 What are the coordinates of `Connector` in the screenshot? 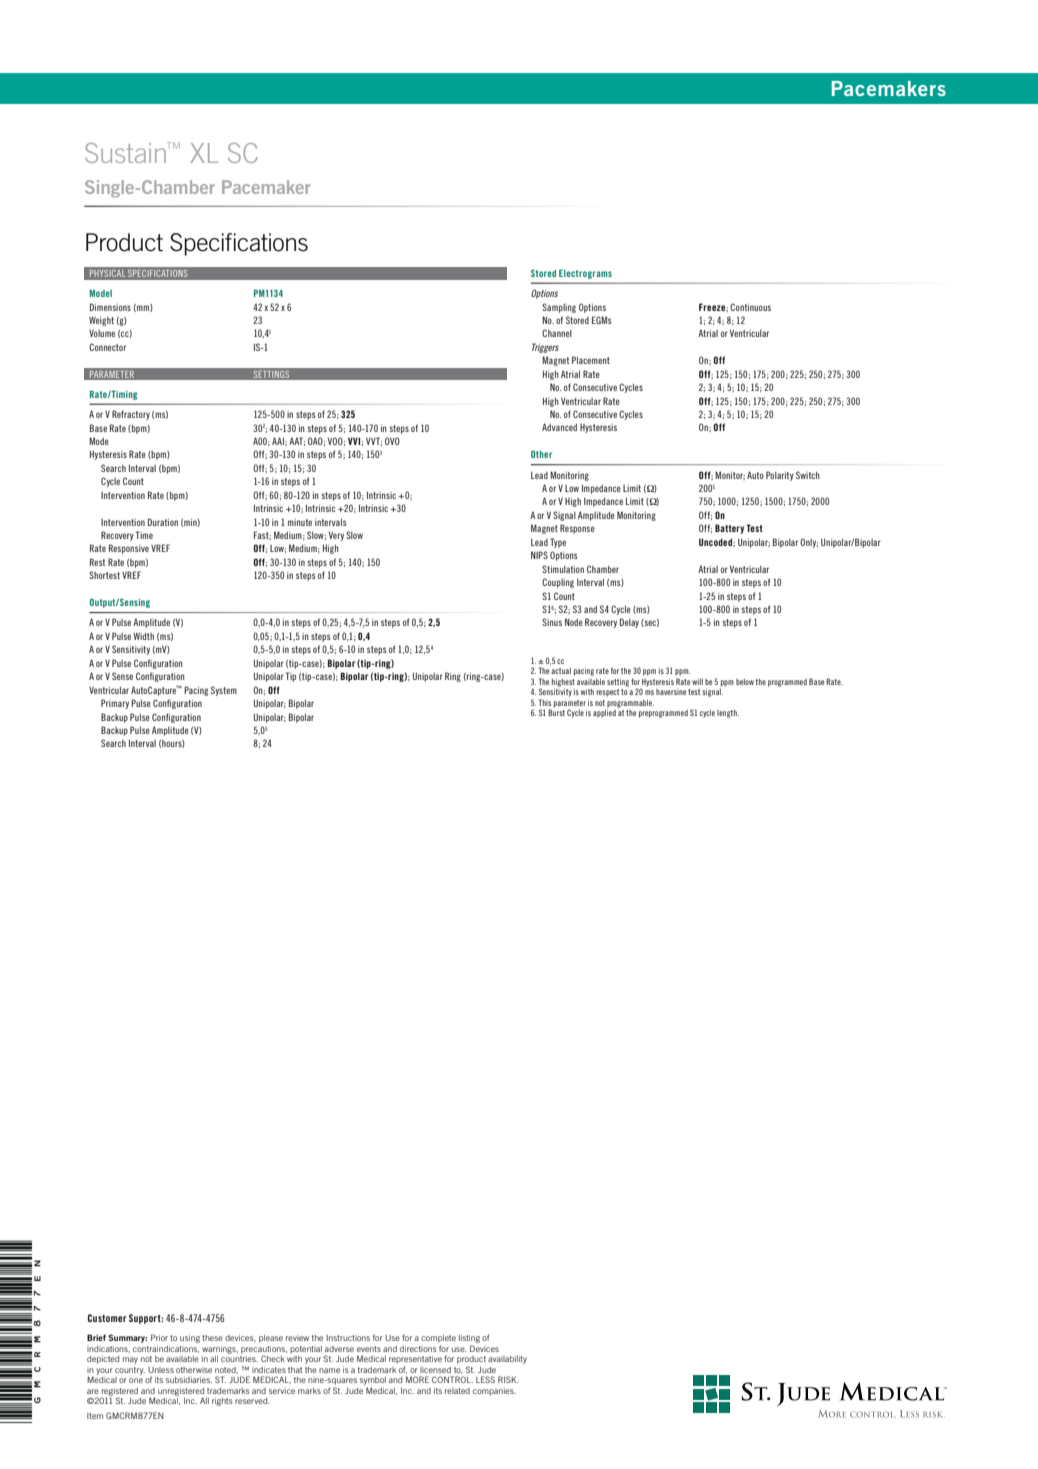 It's located at (107, 347).
